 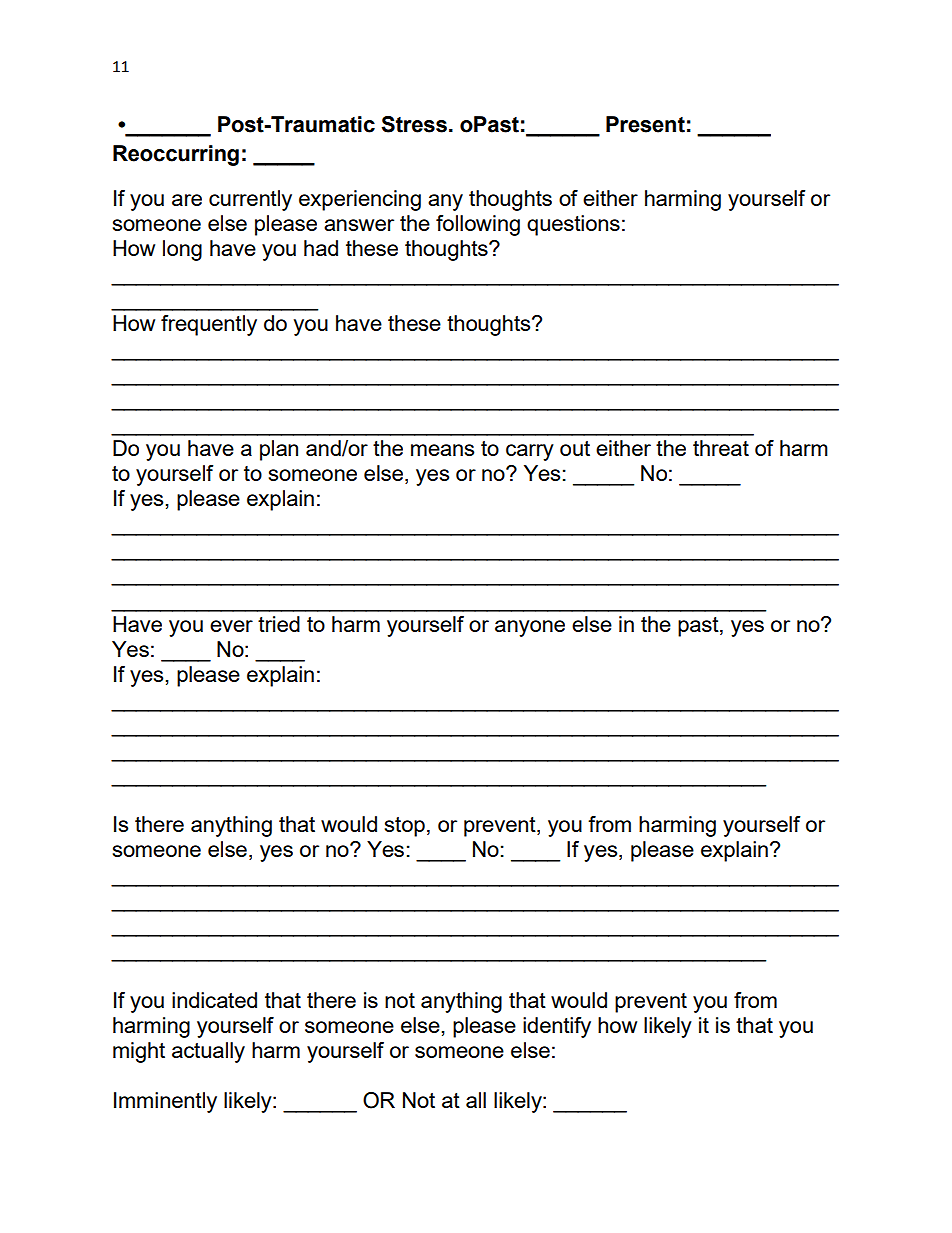 What do you see at coordinates (405, 827) in the screenshot?
I see `stop` at bounding box center [405, 827].
